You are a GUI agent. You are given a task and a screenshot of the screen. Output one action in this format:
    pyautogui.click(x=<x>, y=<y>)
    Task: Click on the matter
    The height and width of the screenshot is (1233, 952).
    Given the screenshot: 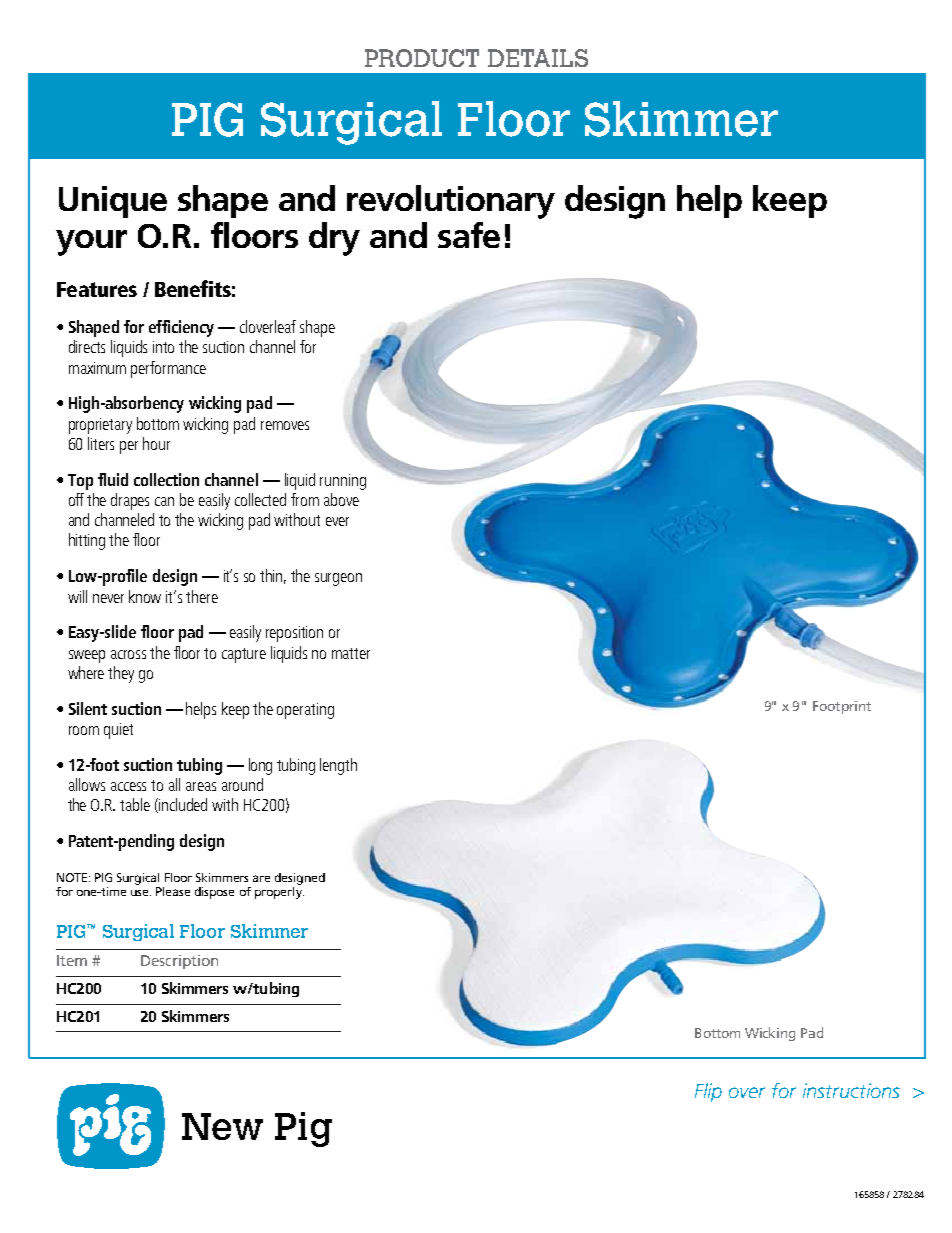 What is the action you would take?
    pyautogui.click(x=351, y=653)
